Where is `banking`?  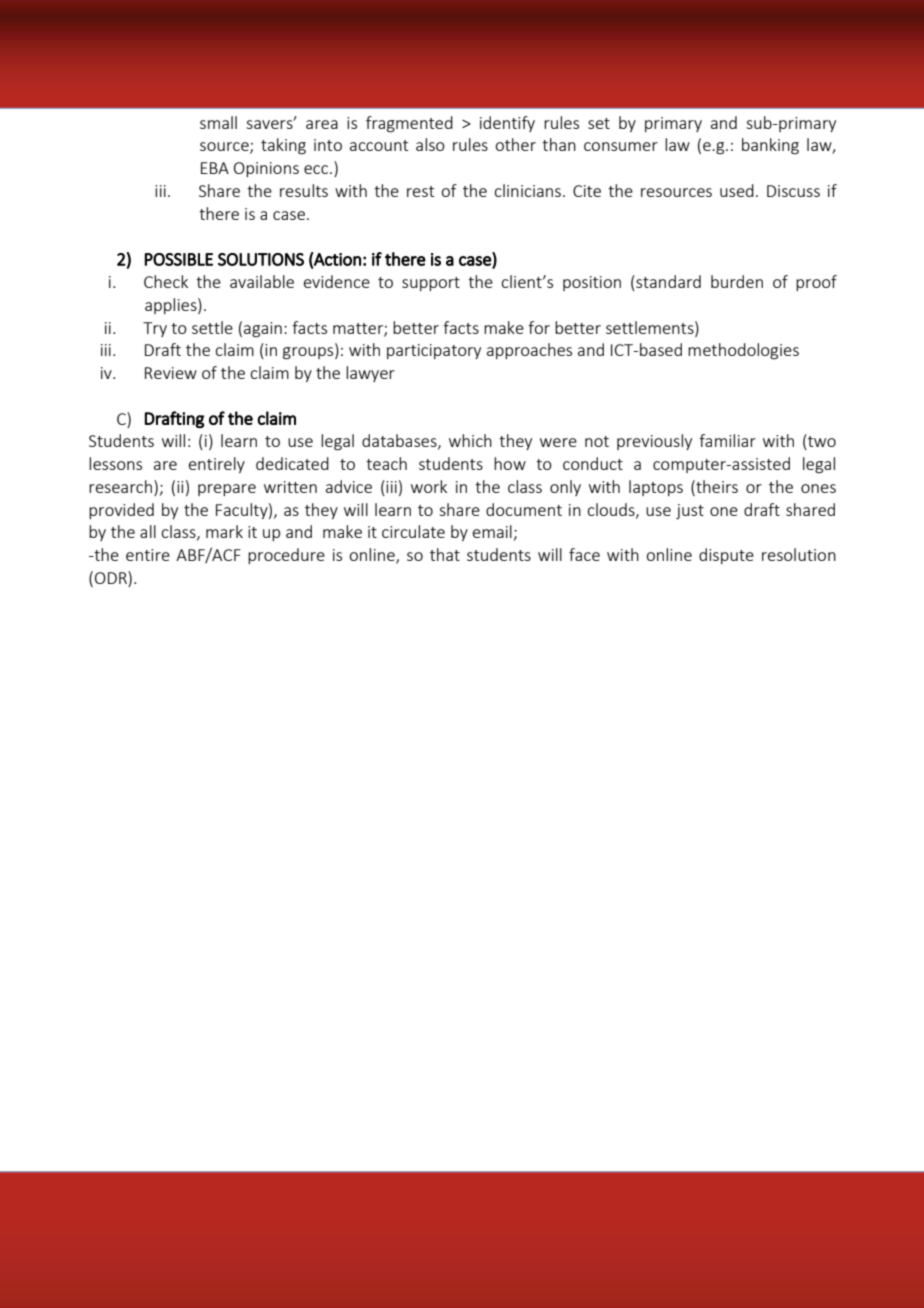
banking is located at coordinates (770, 146).
